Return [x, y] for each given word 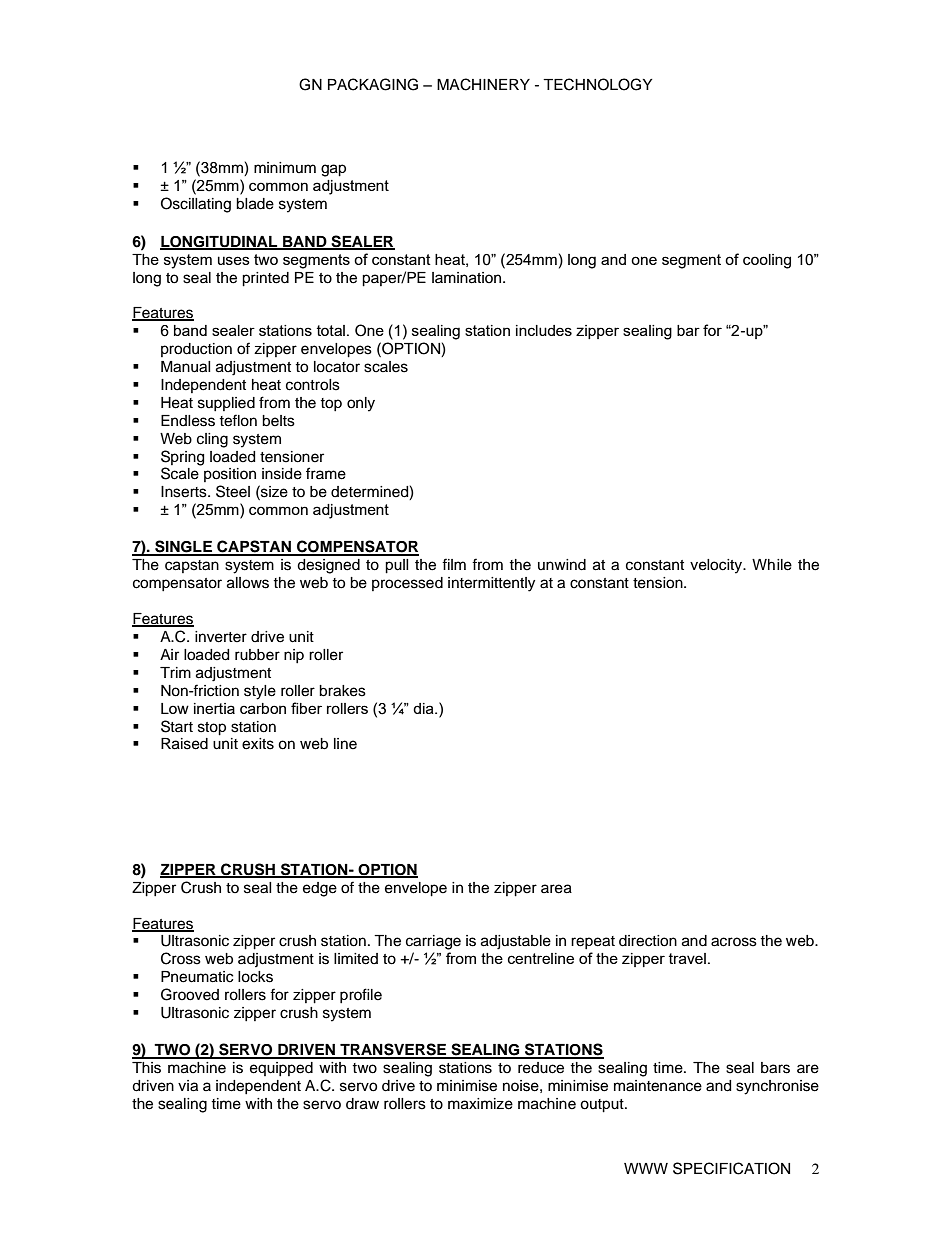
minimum [285, 167]
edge [320, 889]
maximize [480, 1104]
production [196, 350]
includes [544, 330]
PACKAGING [373, 84]
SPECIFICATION [731, 1168]
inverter [221, 637]
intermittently [491, 584]
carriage [433, 942]
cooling [767, 261]
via [188, 1086]
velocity [717, 566]
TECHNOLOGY [597, 84]
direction [648, 941]
